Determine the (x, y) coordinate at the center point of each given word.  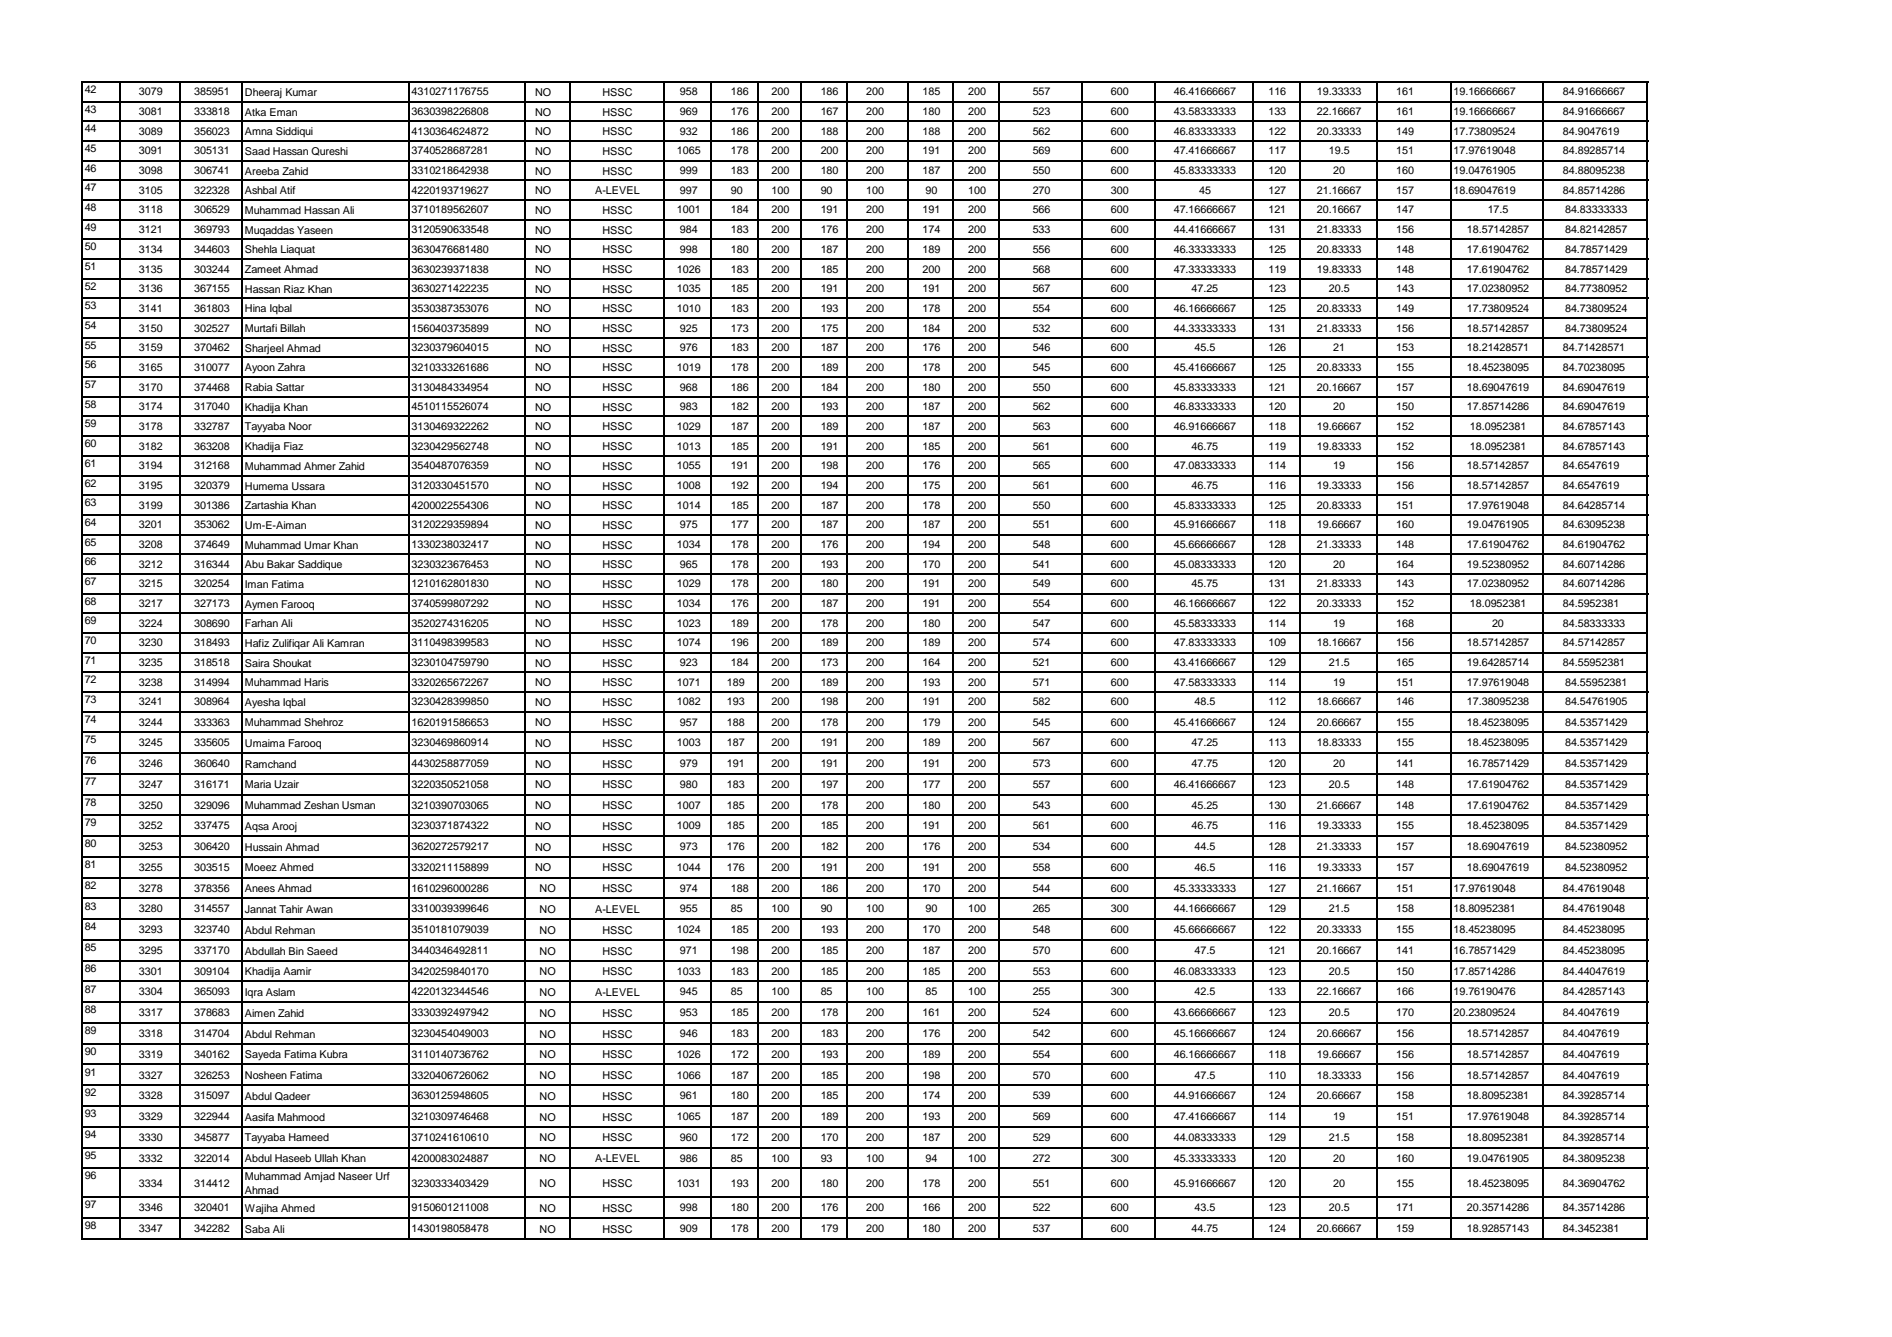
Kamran (345, 643)
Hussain (263, 847)
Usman (358, 805)
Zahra (291, 367)
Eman (283, 112)
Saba (257, 1229)
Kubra (334, 1054)
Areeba (262, 171)
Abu (254, 564)
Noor (300, 426)
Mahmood (301, 1117)
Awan (319, 909)
